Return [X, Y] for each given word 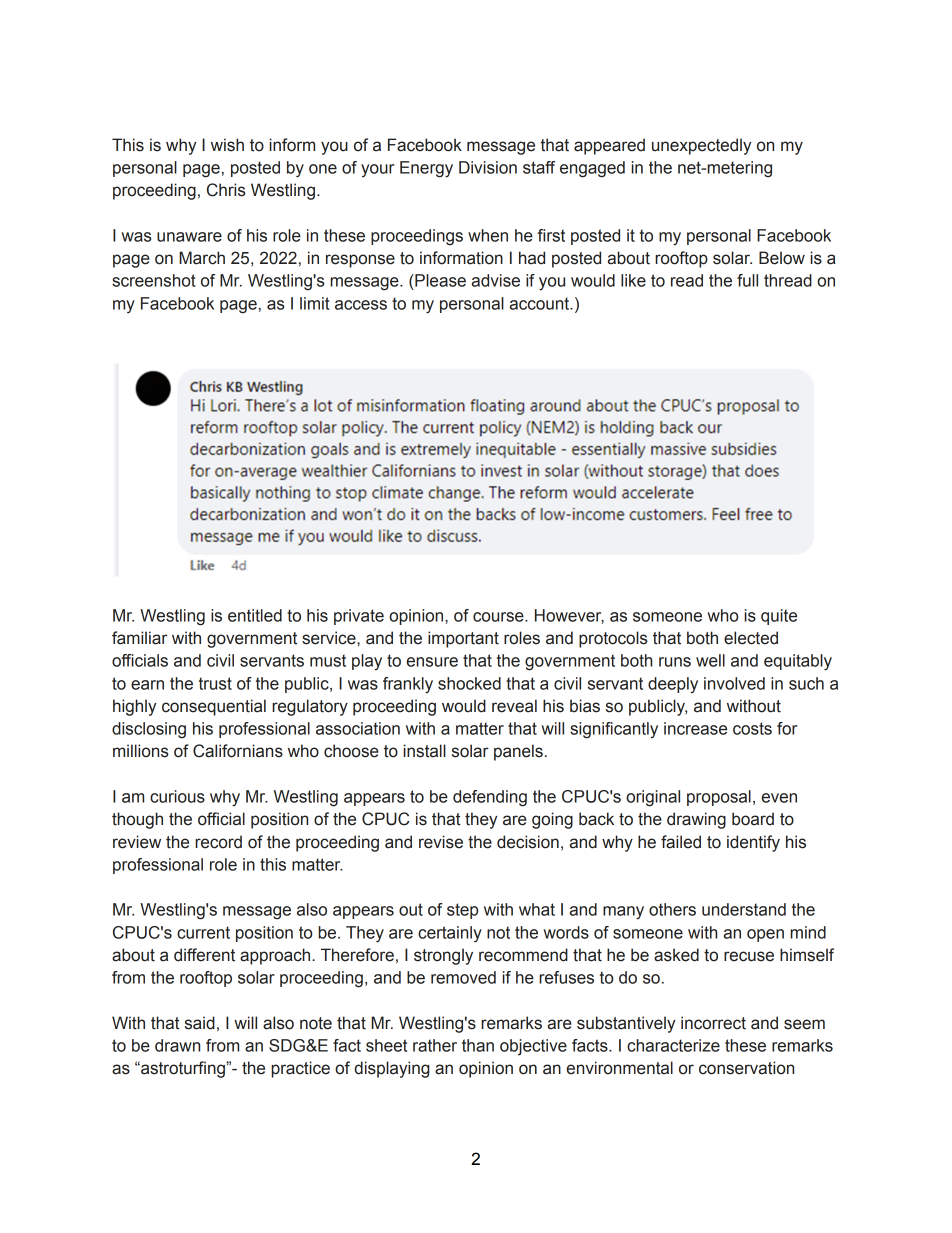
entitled [255, 615]
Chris [226, 190]
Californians [238, 751]
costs [752, 728]
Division [488, 167]
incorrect [713, 1023]
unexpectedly [701, 146]
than [478, 1045]
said [200, 1023]
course [499, 617]
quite [779, 617]
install [425, 751]
